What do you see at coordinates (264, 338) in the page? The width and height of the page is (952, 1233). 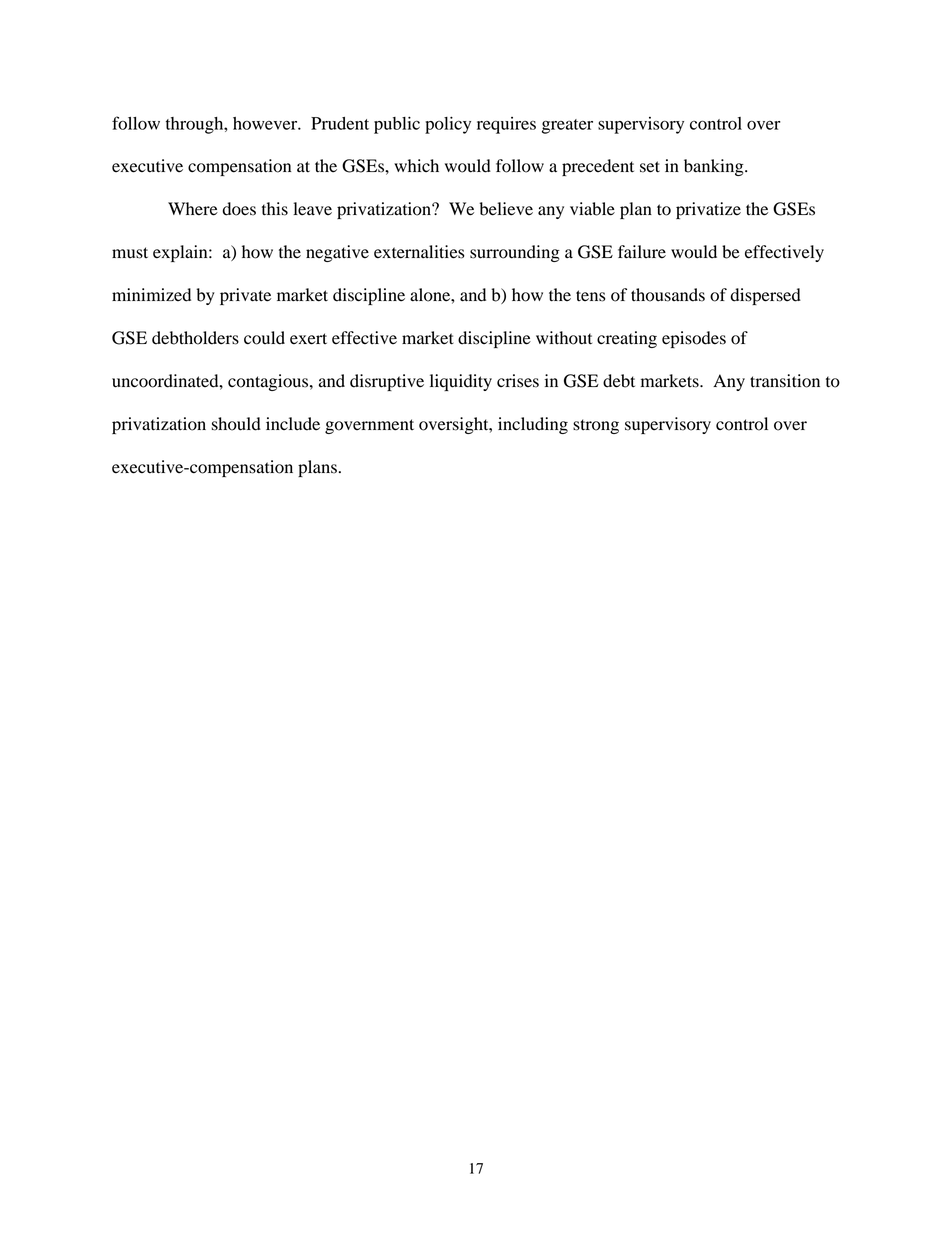 I see `could` at bounding box center [264, 338].
